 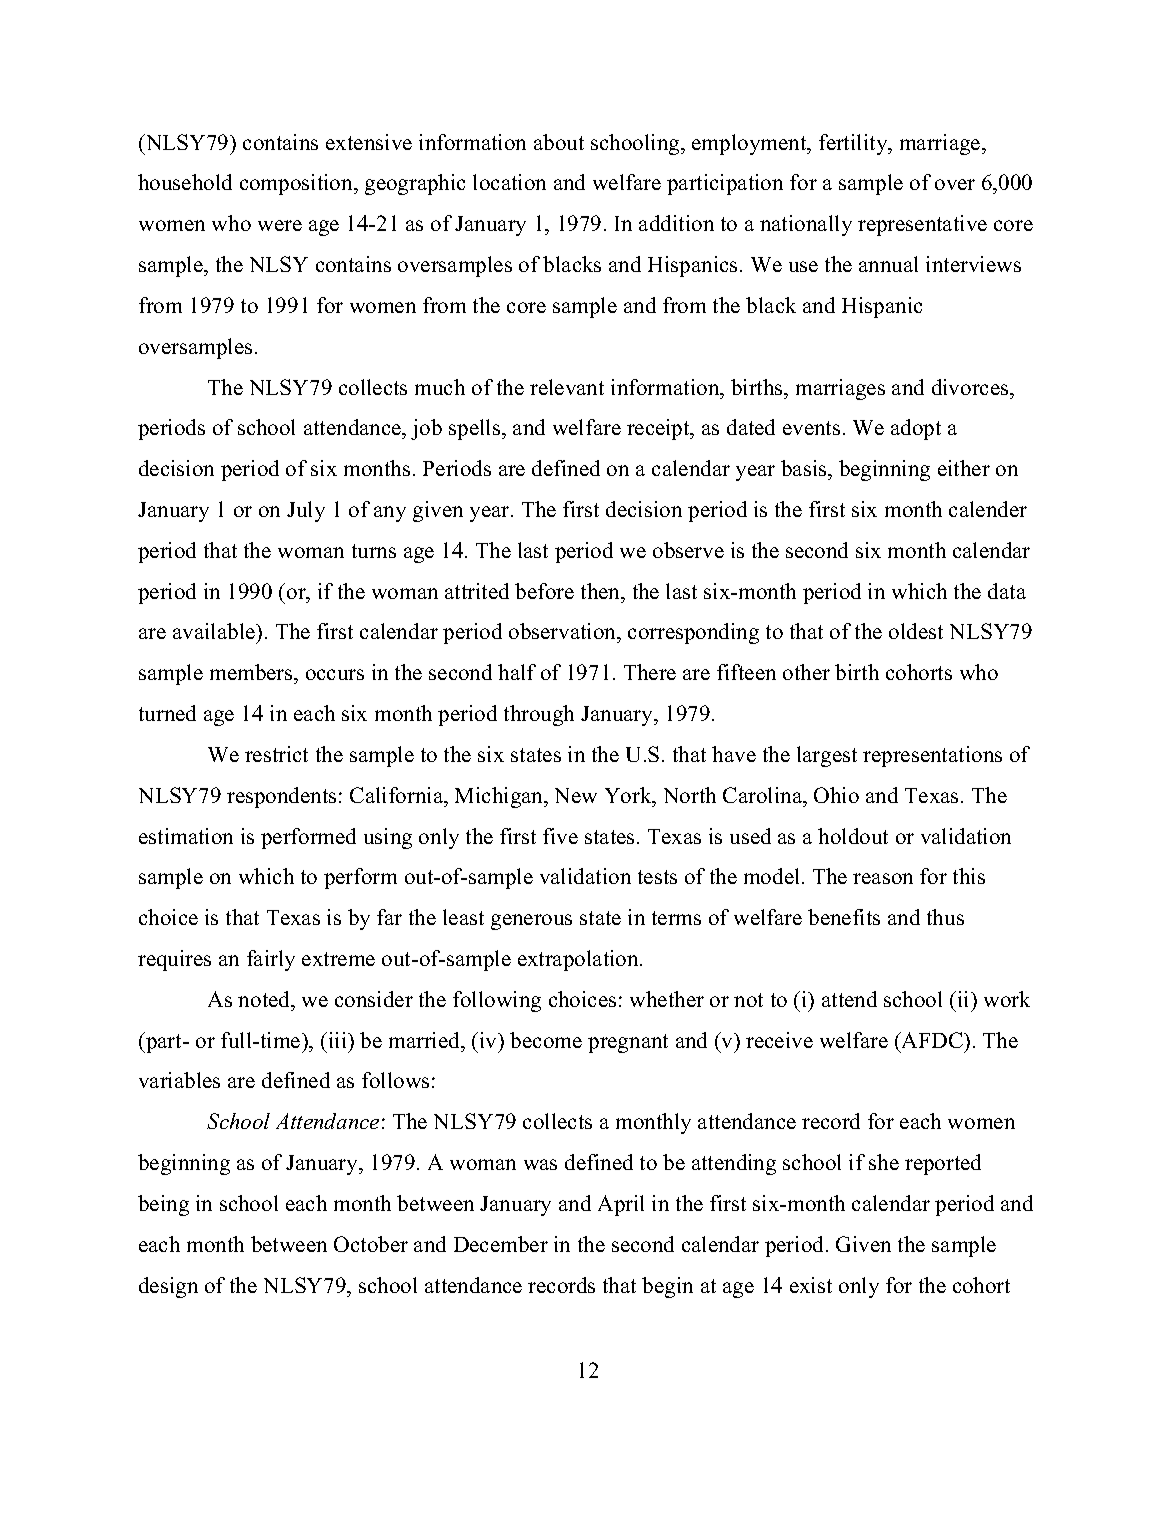 What do you see at coordinates (932, 756) in the document?
I see `representations` at bounding box center [932, 756].
